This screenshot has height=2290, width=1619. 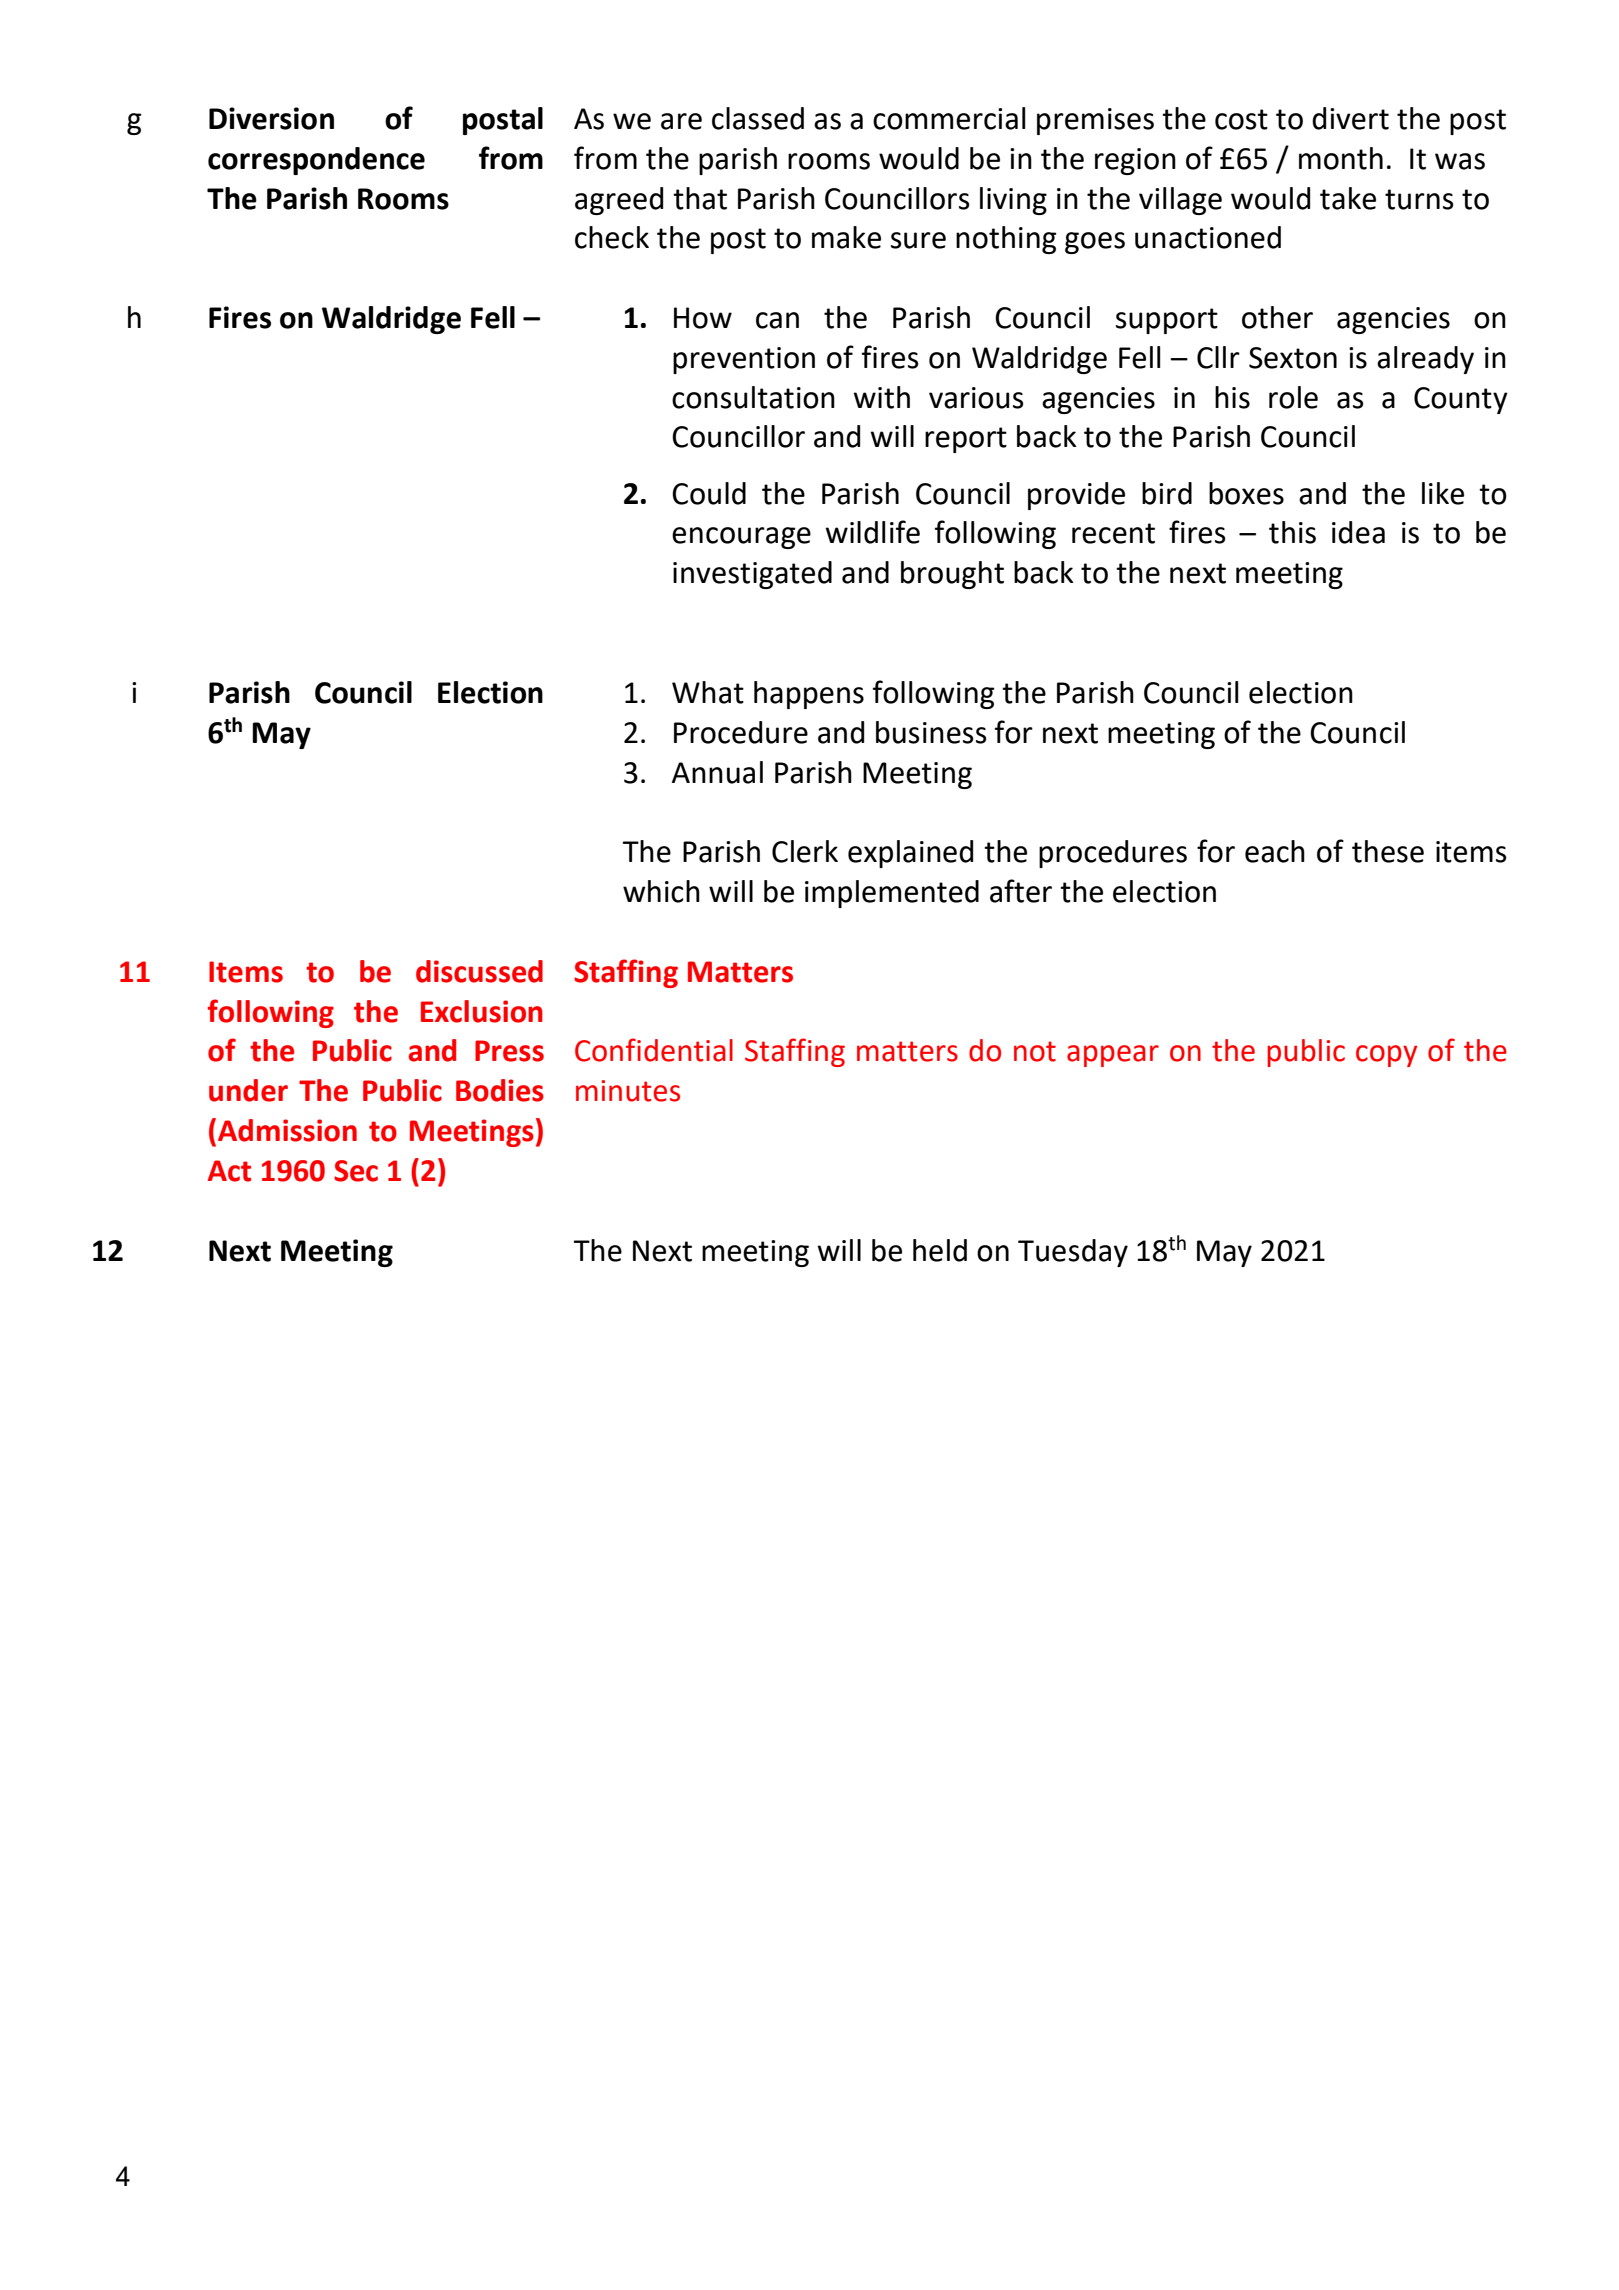 What do you see at coordinates (356, 1171) in the screenshot?
I see `Sec` at bounding box center [356, 1171].
